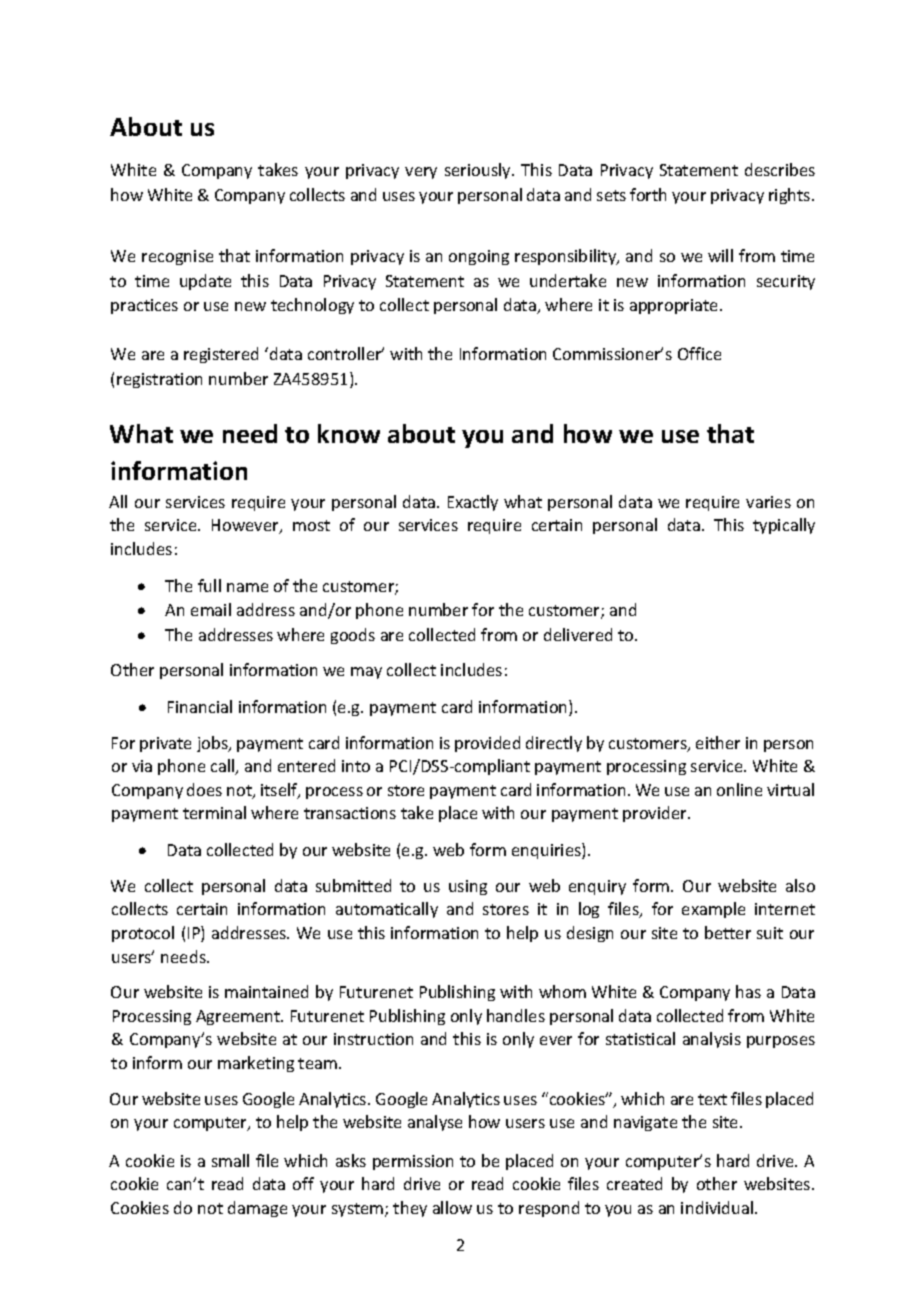  Describe the element at coordinates (452, 1207) in the screenshot. I see `allow` at that location.
